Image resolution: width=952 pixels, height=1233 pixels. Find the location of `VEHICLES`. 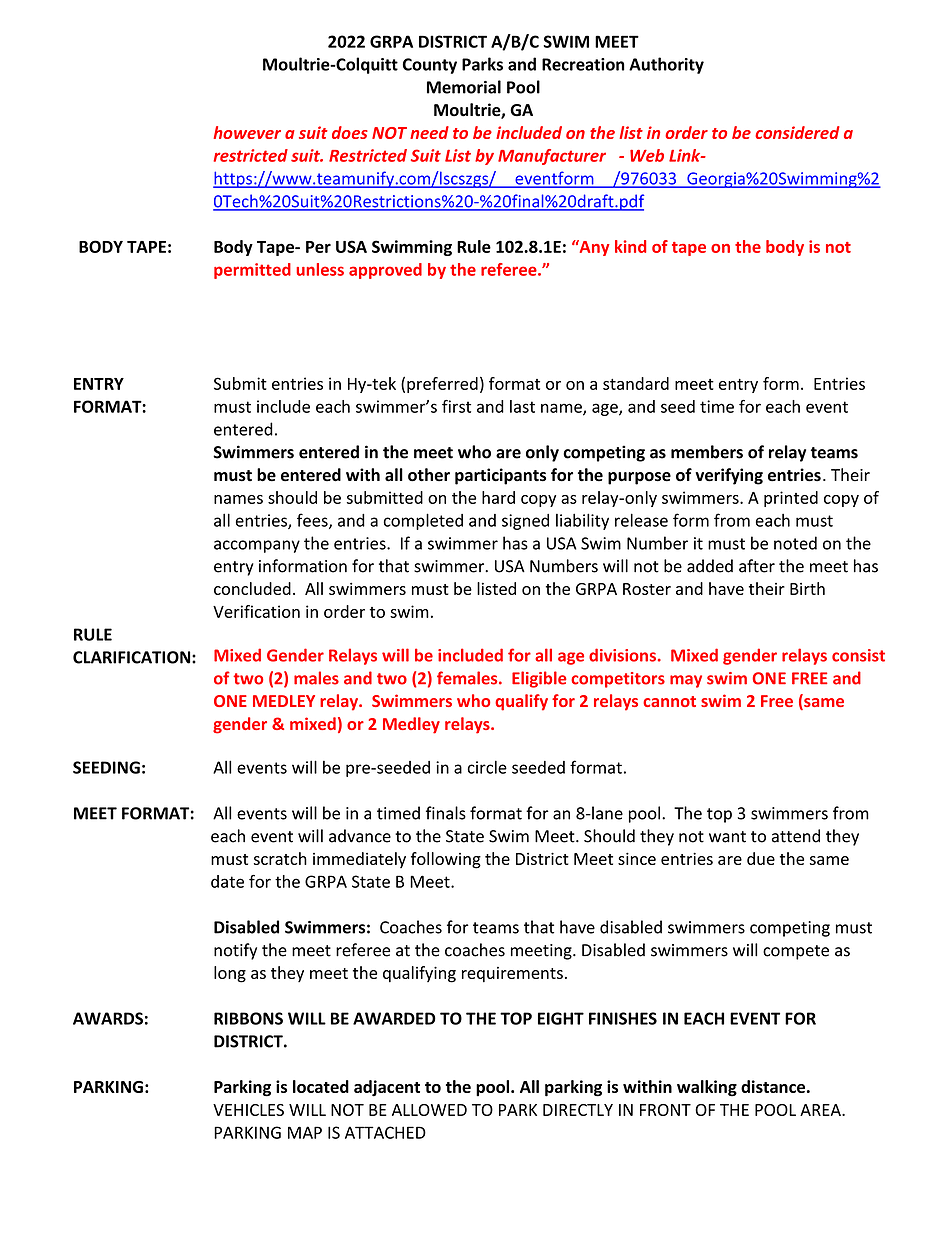

VEHICLES is located at coordinates (248, 1110).
